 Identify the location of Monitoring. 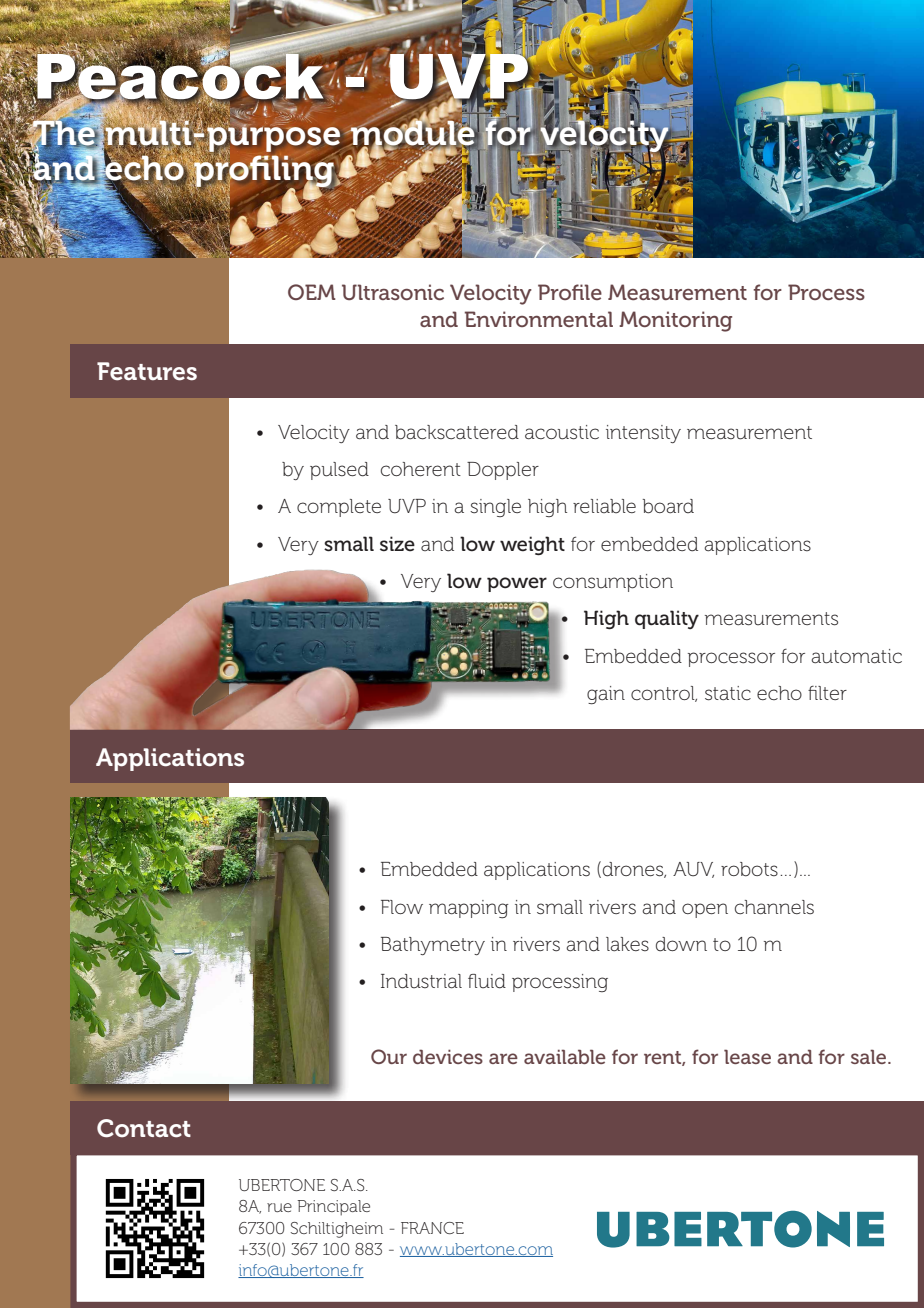
(675, 321).
